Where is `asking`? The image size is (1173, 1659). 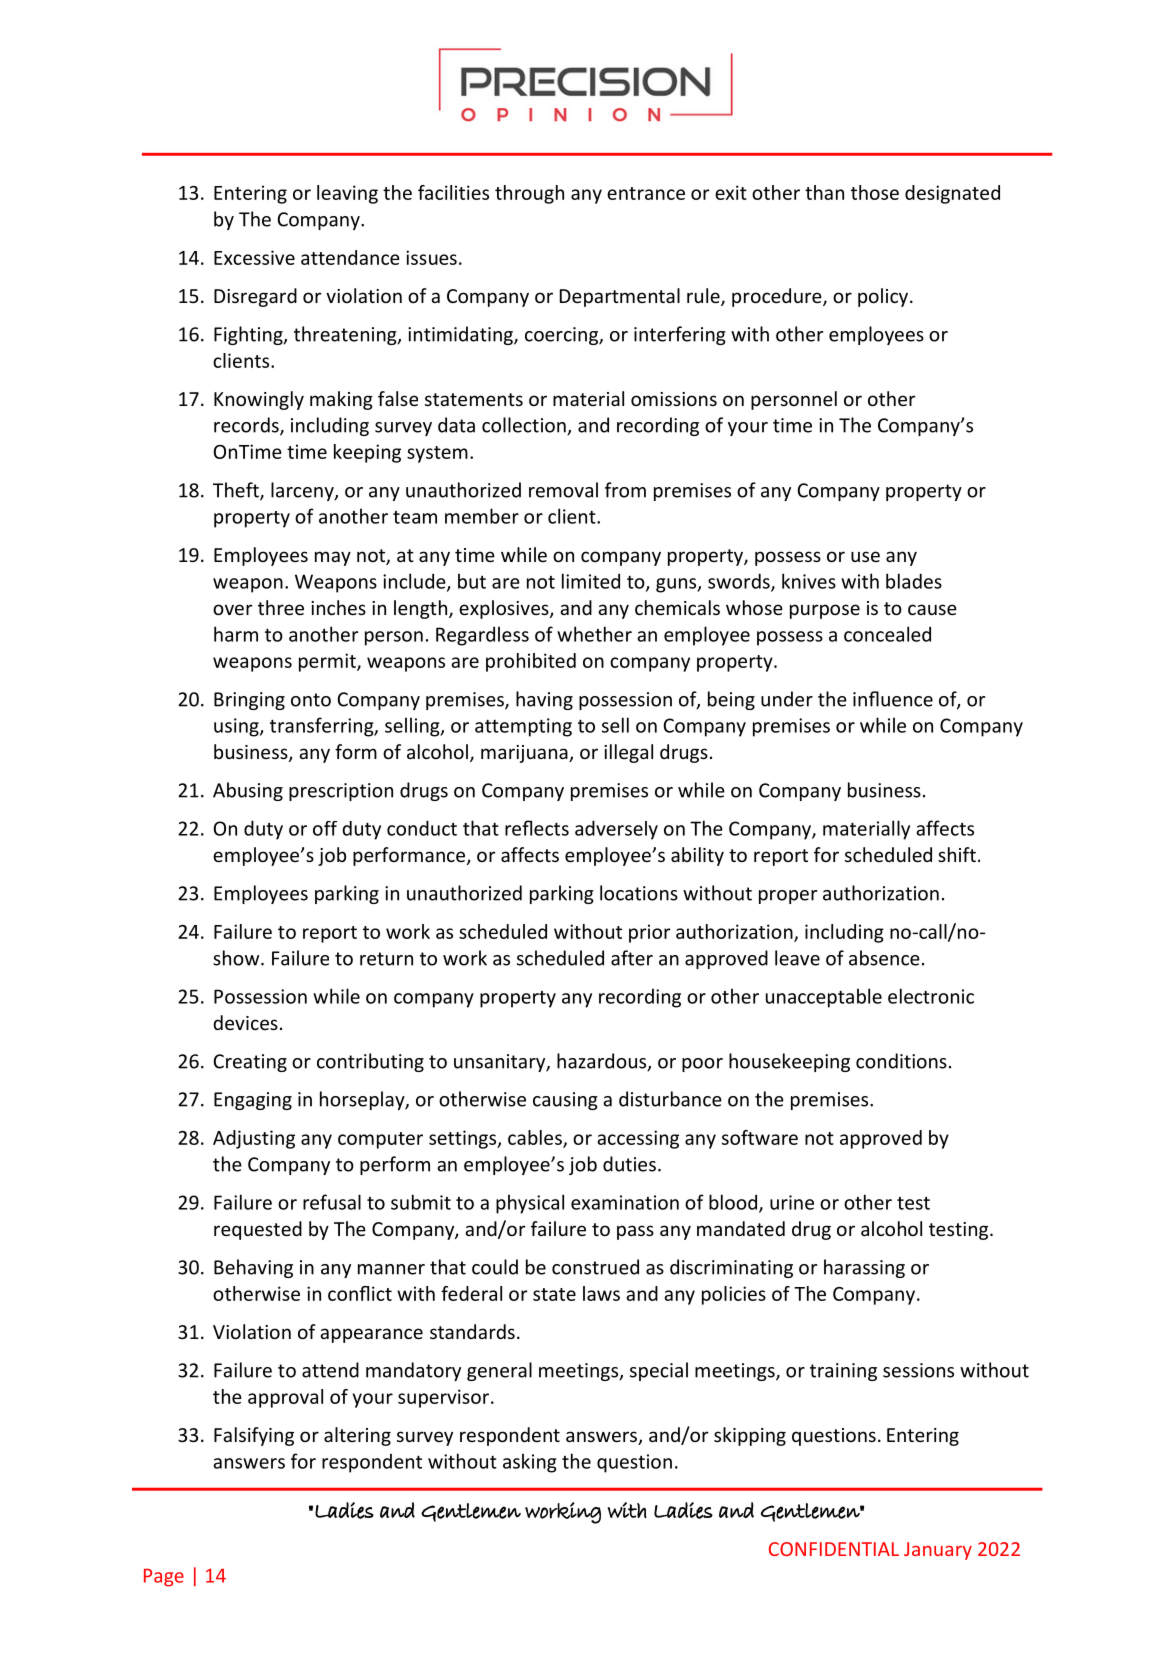
asking is located at coordinates (530, 1463).
